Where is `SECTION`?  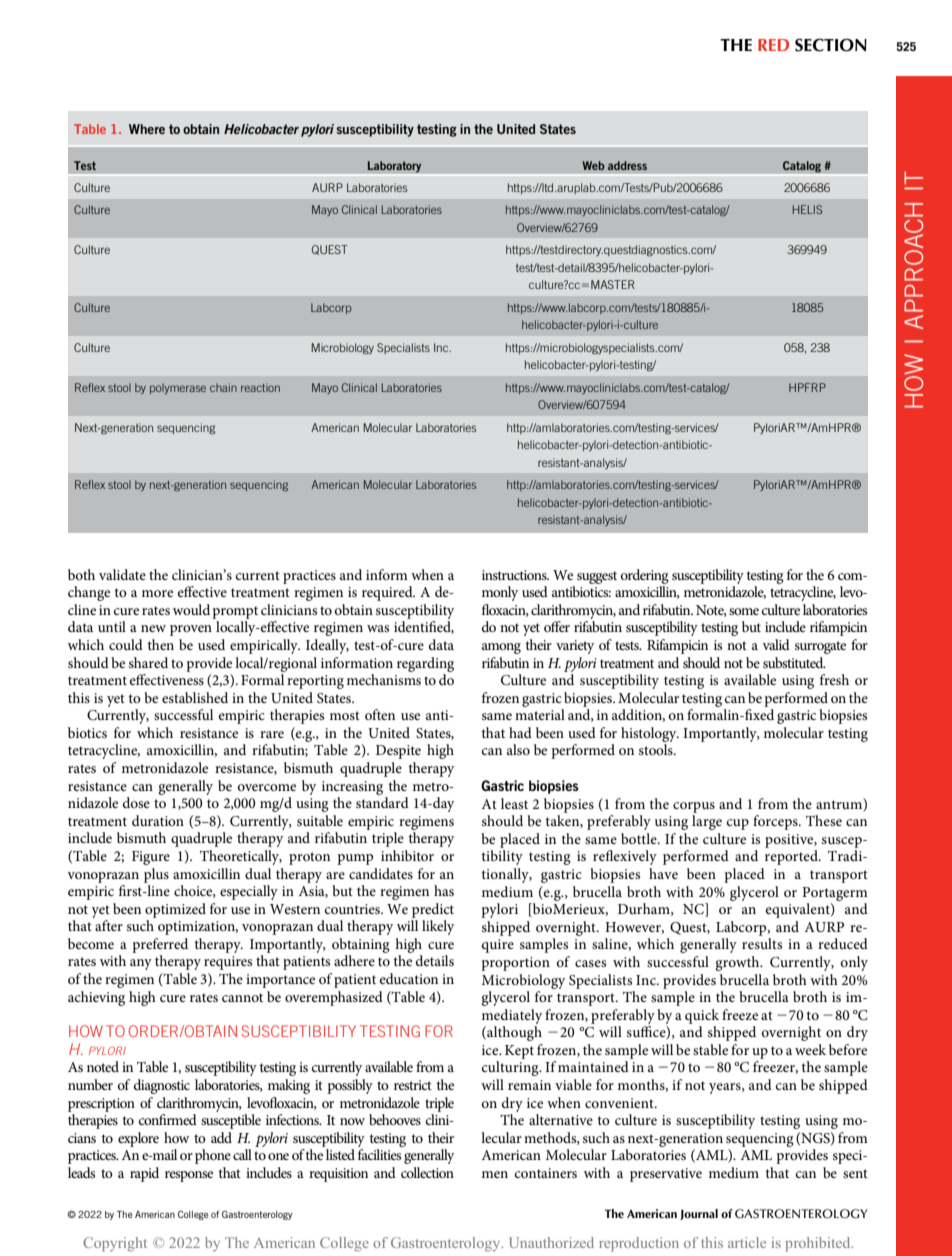 SECTION is located at coordinates (831, 45).
